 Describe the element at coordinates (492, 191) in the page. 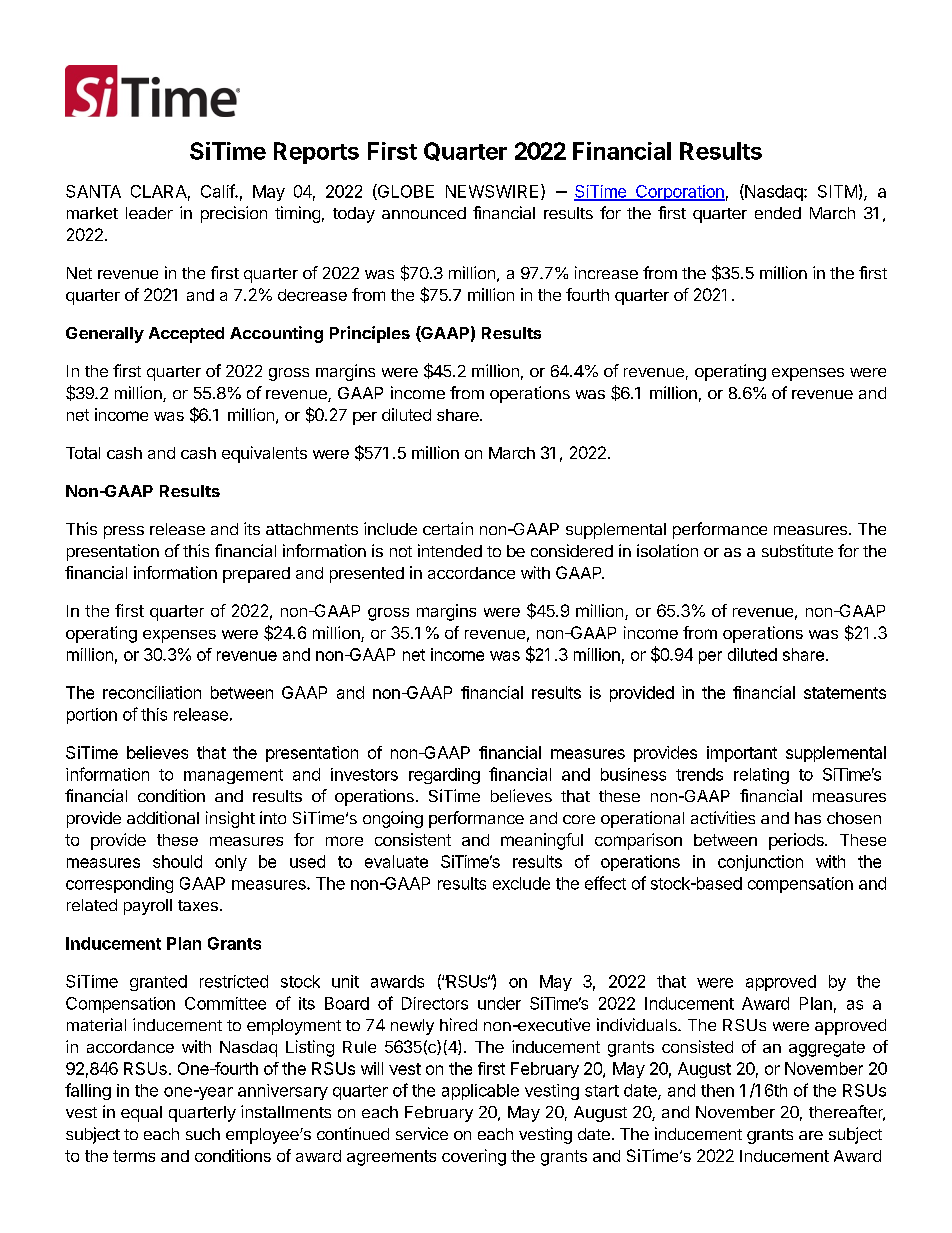

I see `NEWSWIRE` at that location.
